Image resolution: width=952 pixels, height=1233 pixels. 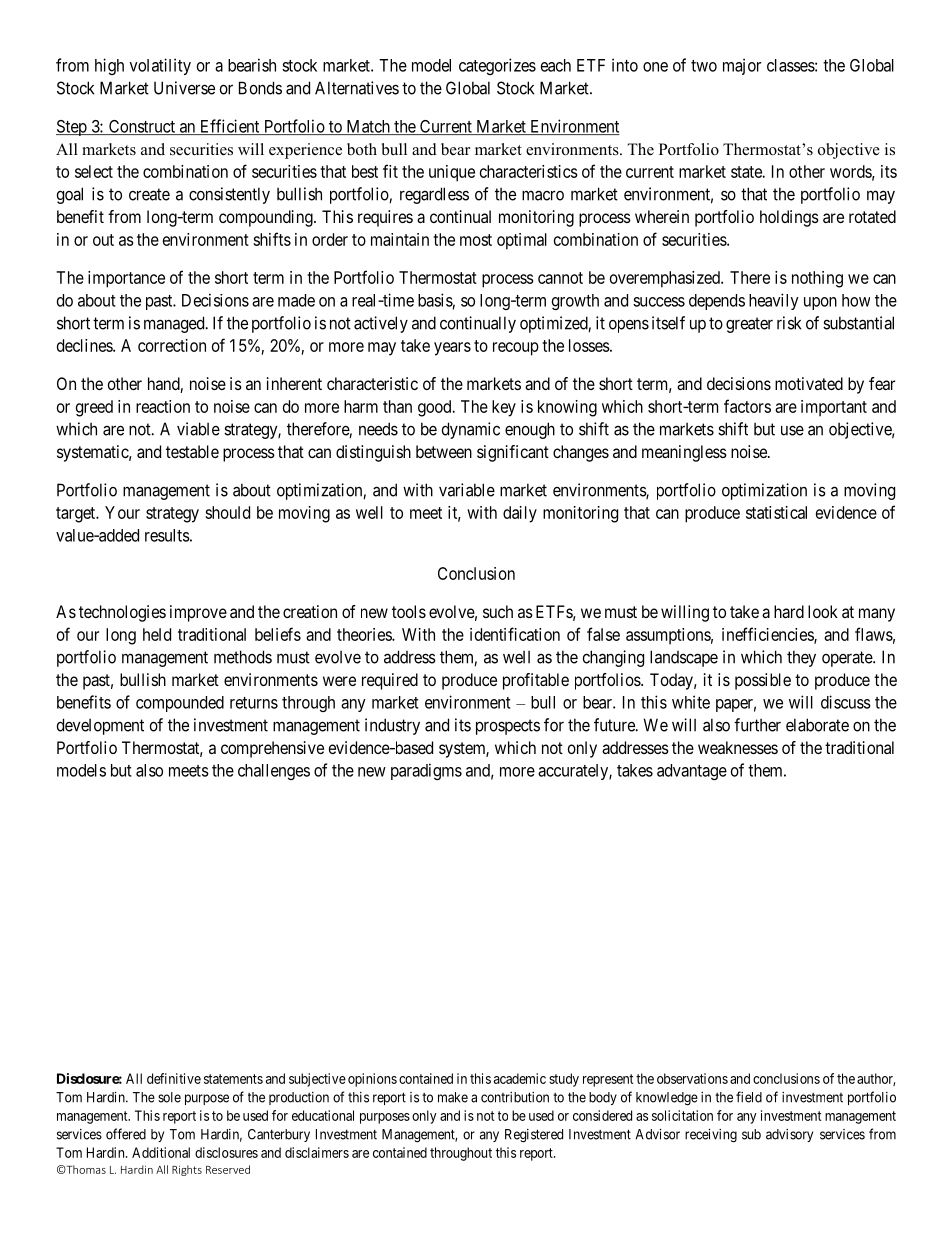 I want to click on statistical, so click(x=776, y=512).
